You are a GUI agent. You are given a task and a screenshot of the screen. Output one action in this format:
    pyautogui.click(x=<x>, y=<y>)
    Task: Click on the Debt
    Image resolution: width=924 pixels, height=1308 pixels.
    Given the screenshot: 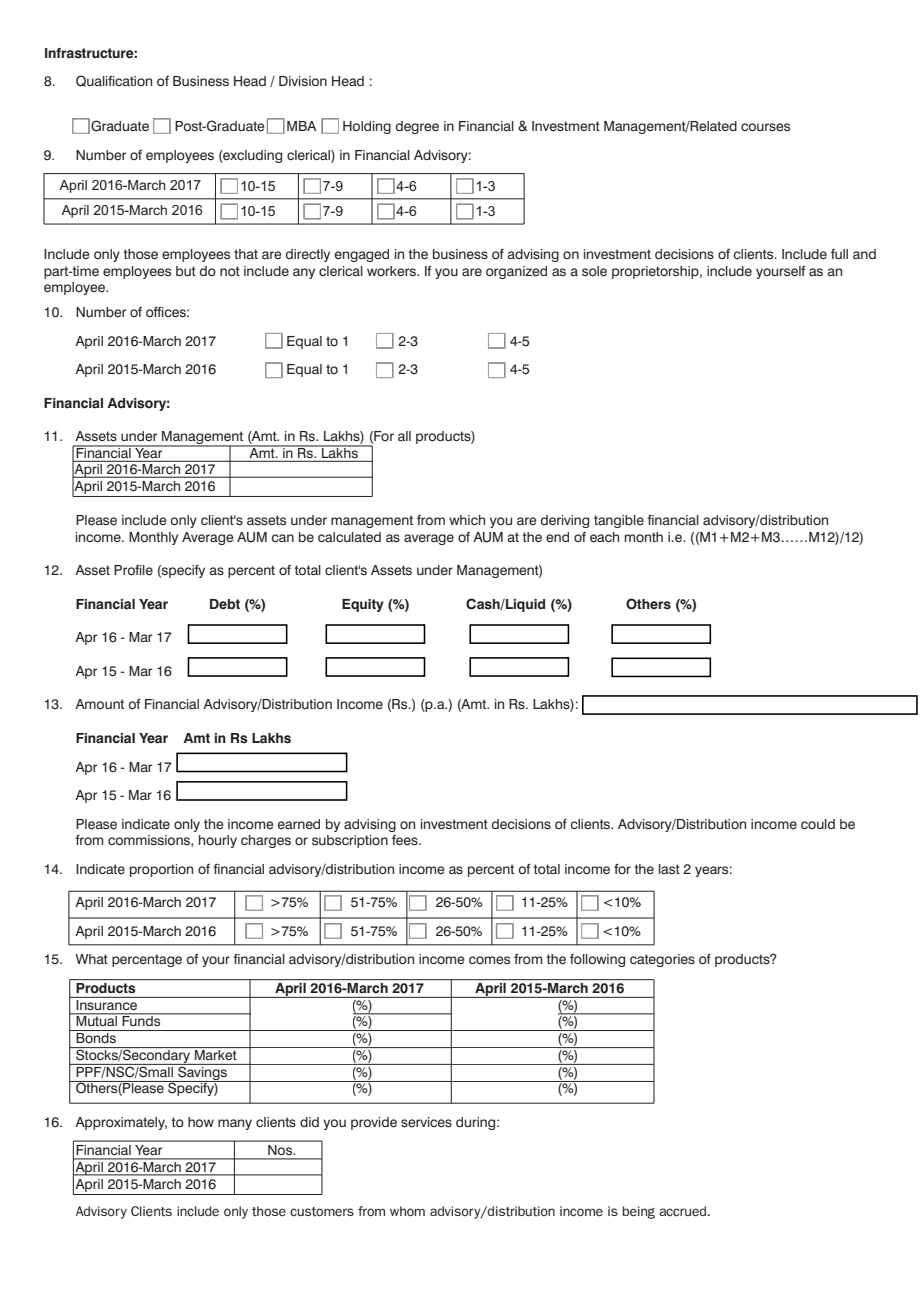 What is the action you would take?
    pyautogui.click(x=225, y=604)
